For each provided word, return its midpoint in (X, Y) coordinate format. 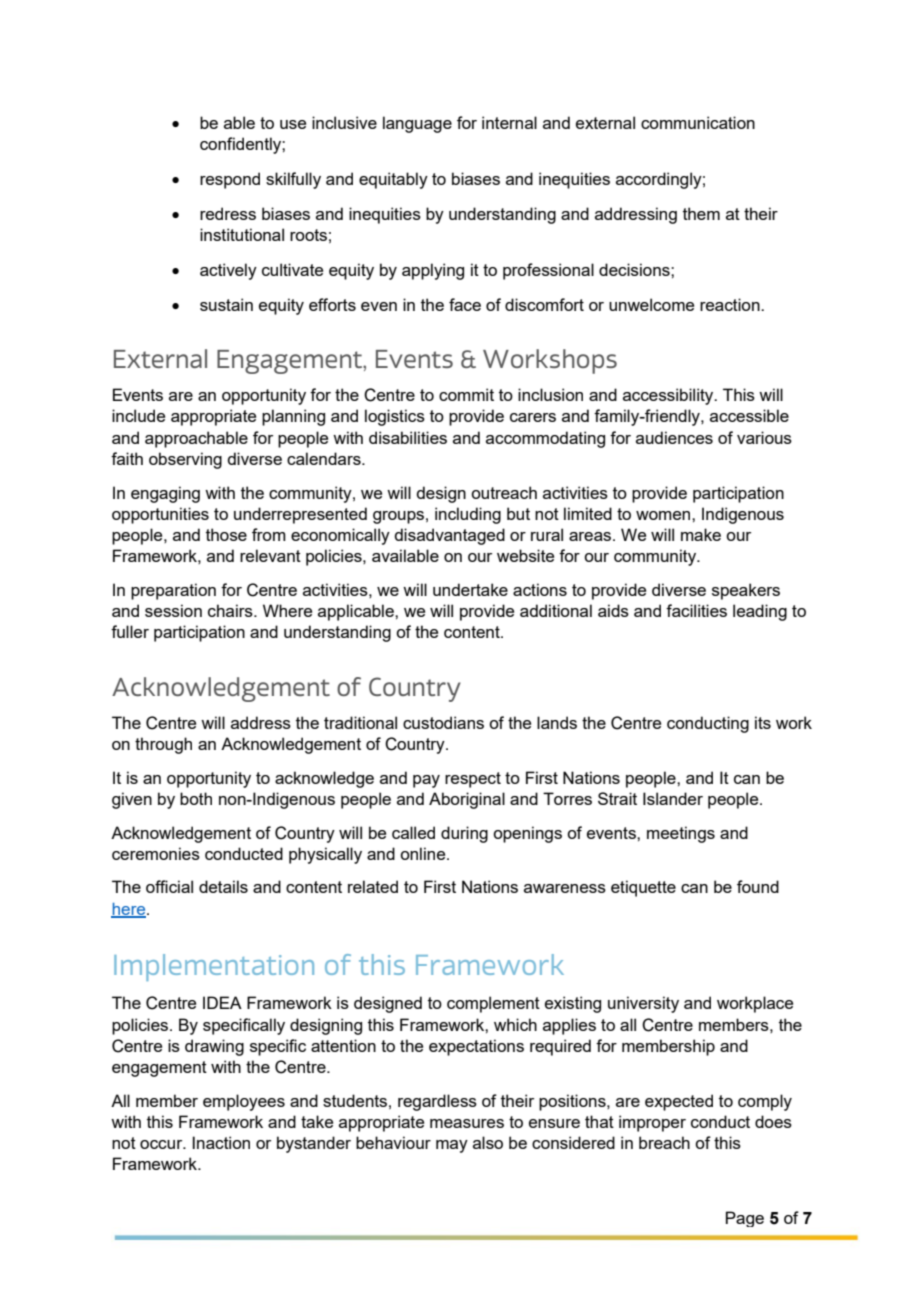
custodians (443, 722)
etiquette (643, 888)
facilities (696, 610)
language (417, 124)
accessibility (669, 396)
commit (466, 394)
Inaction (221, 1142)
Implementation (214, 967)
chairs (231, 610)
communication (698, 122)
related (373, 886)
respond (230, 180)
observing (185, 460)
